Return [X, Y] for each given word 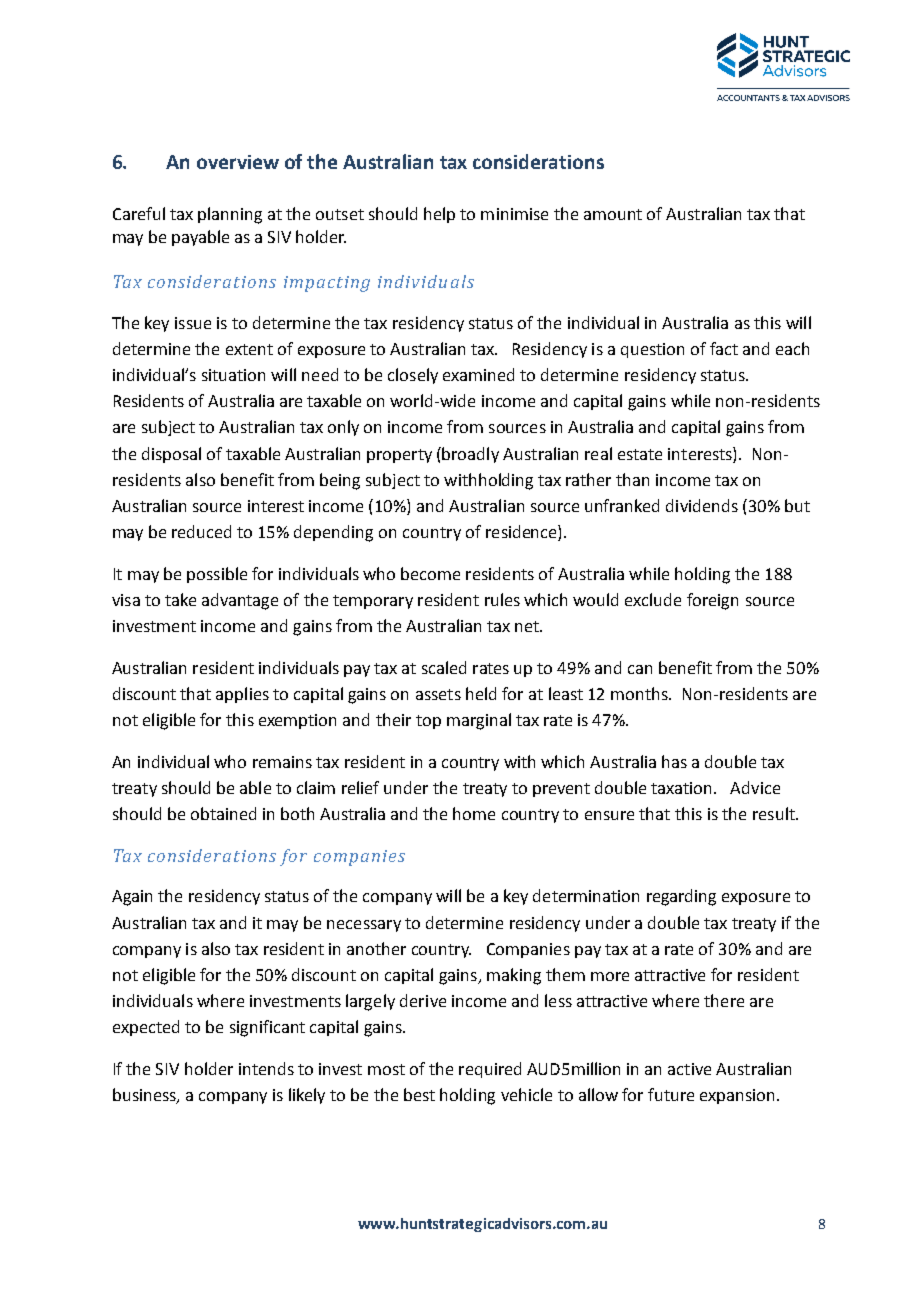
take [180, 599]
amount [613, 214]
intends [266, 1068]
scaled [444, 667]
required [490, 1070]
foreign [712, 601]
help [439, 215]
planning [230, 215]
